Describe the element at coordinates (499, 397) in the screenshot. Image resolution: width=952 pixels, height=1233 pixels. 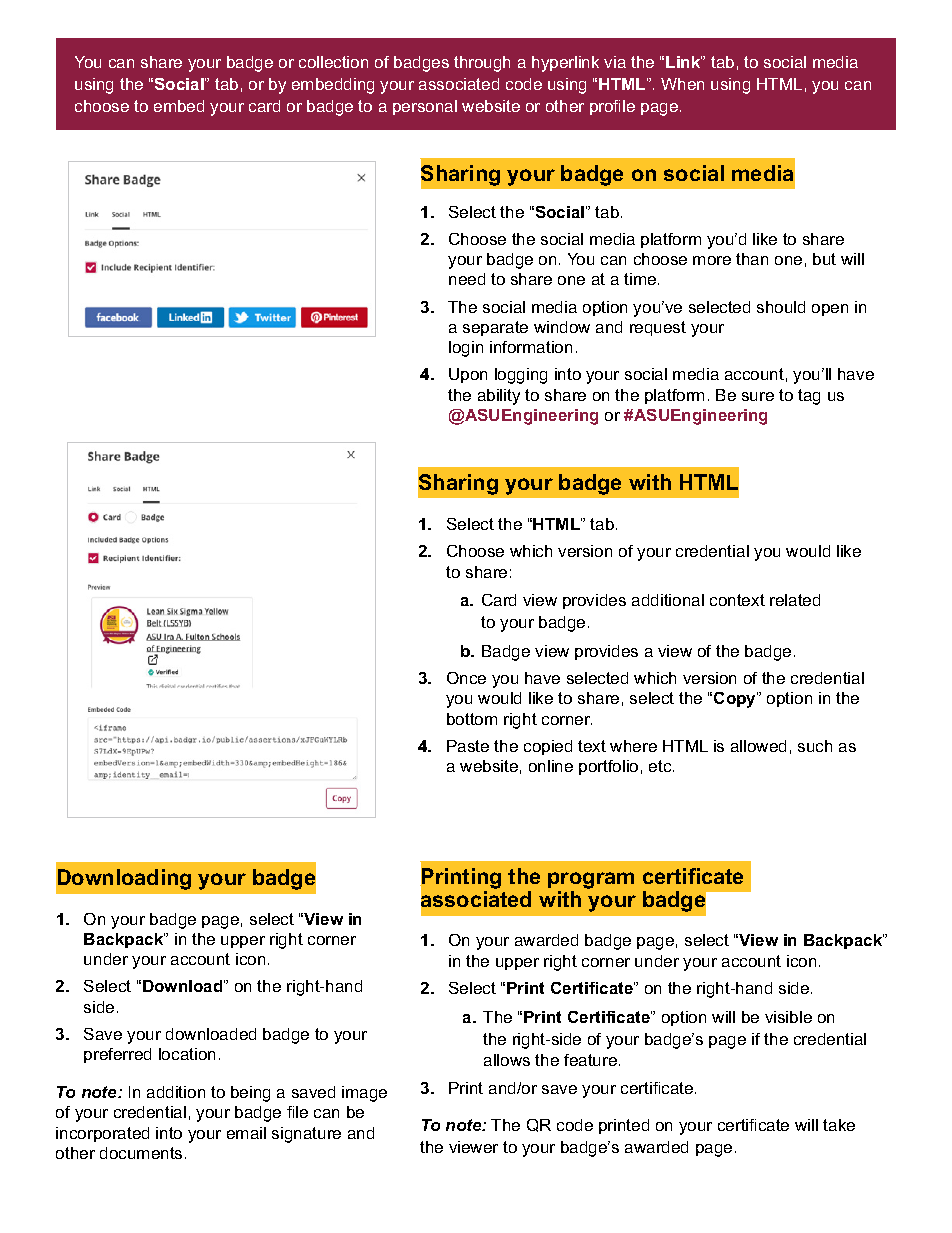
I see `ability` at that location.
